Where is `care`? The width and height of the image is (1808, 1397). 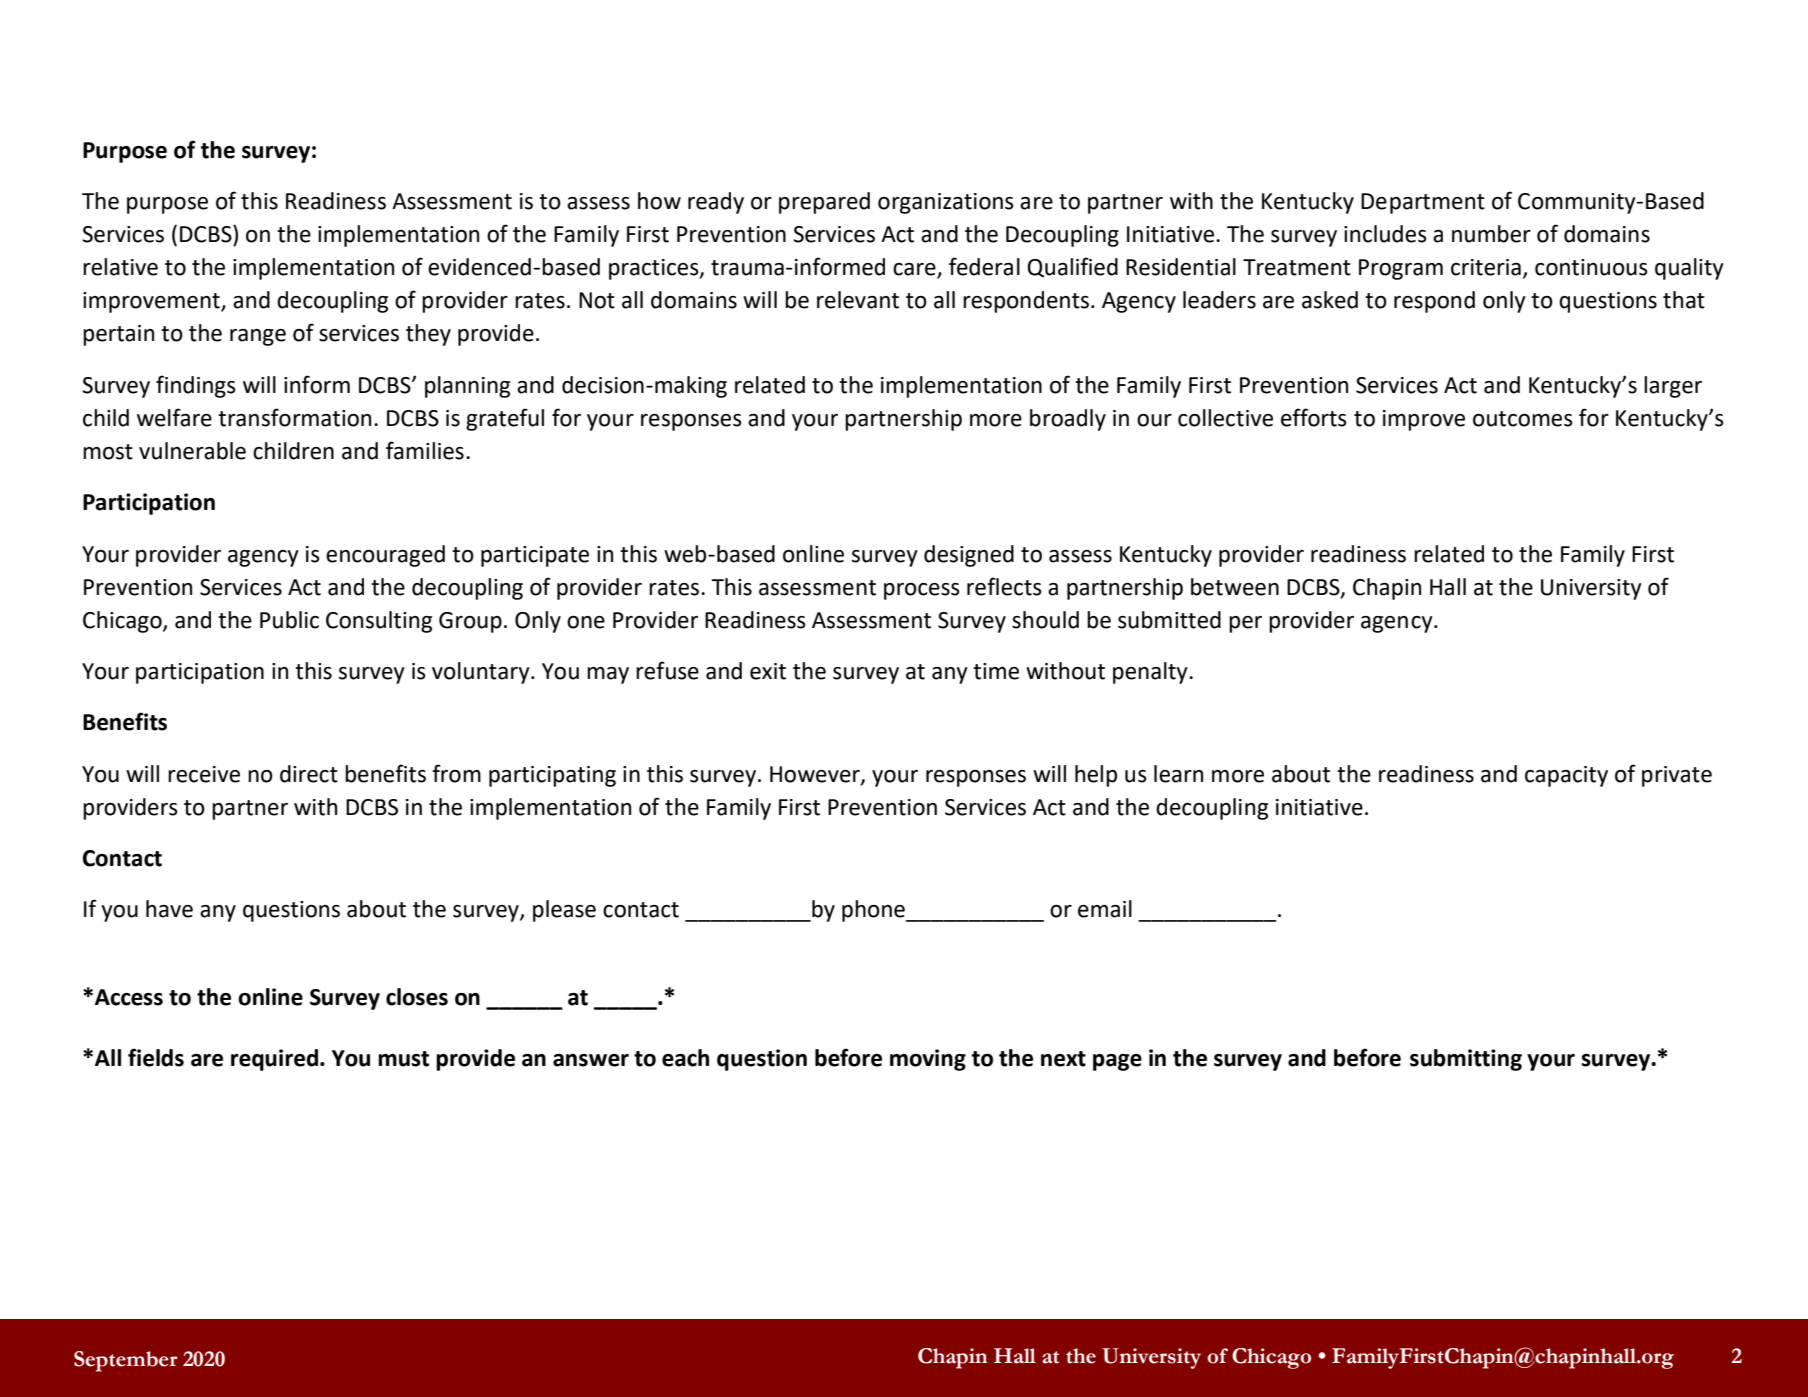
care is located at coordinates (915, 270).
